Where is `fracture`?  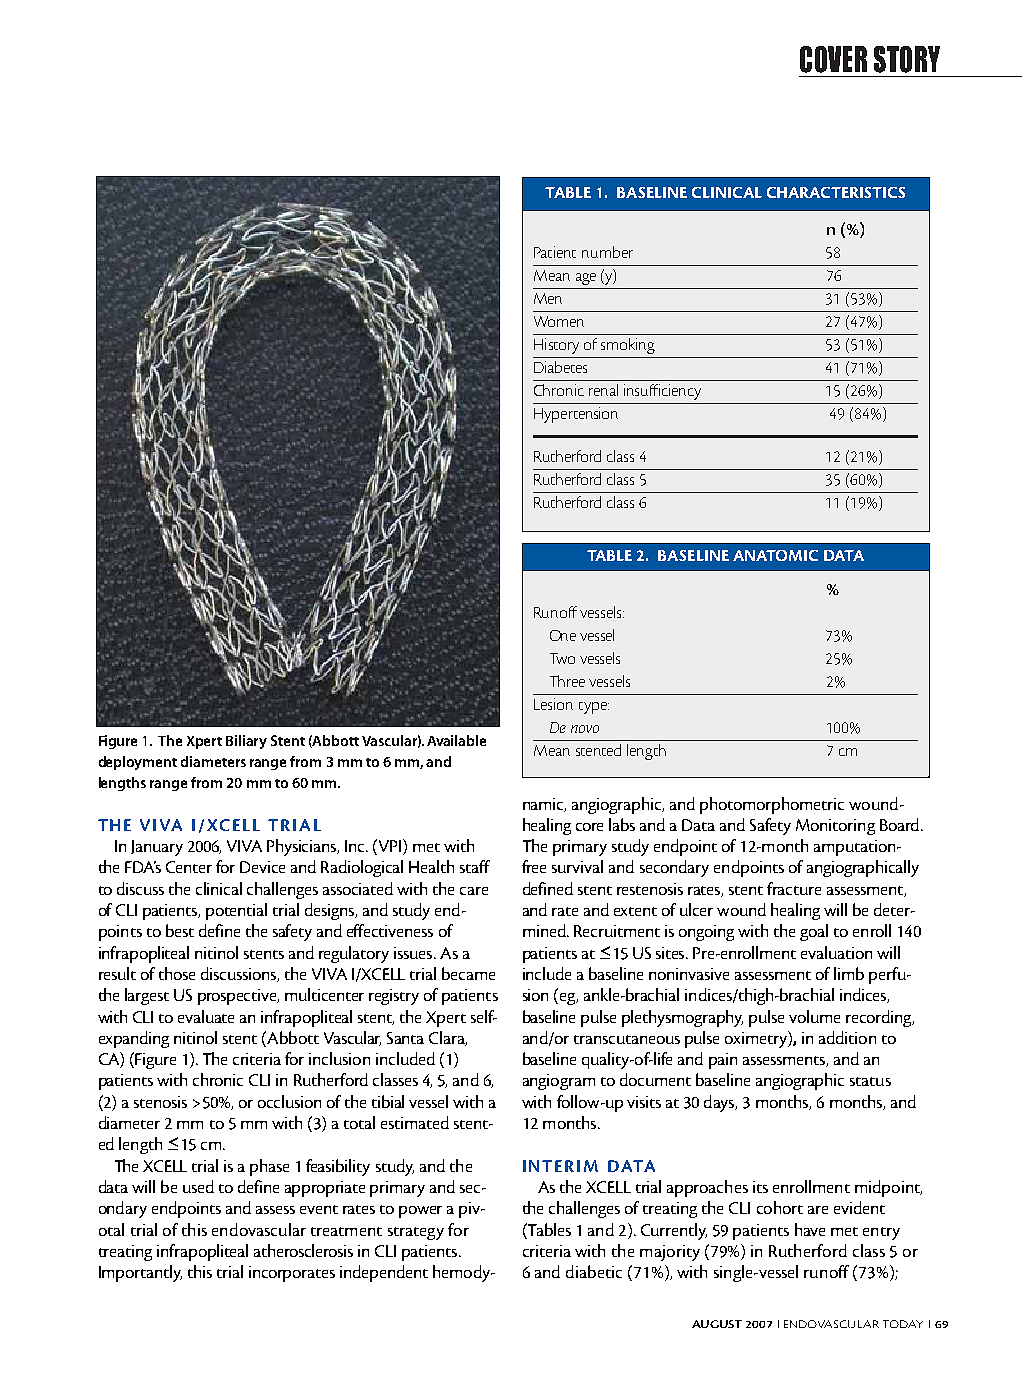 fracture is located at coordinates (794, 888).
